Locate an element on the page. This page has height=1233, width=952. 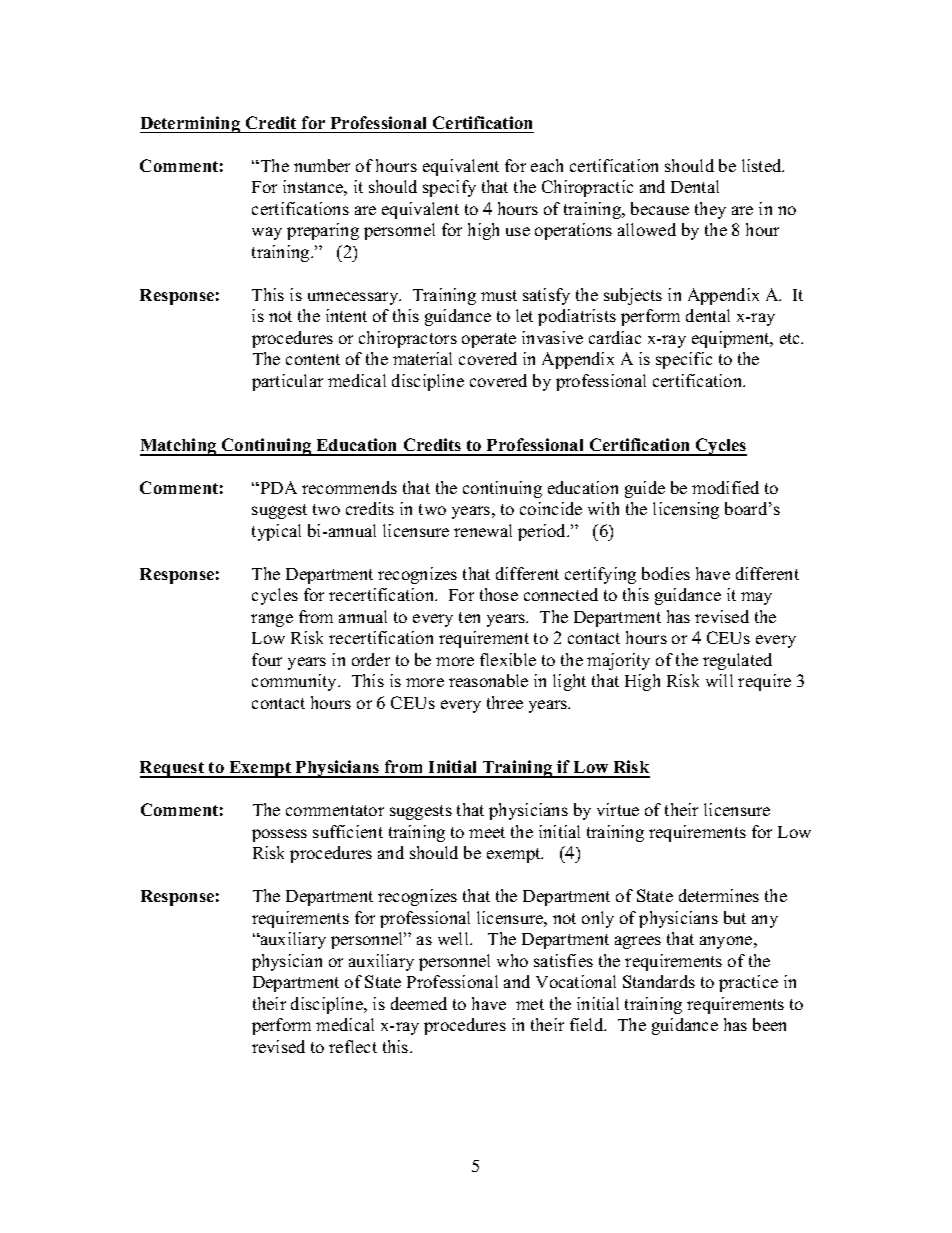
modified is located at coordinates (725, 487).
